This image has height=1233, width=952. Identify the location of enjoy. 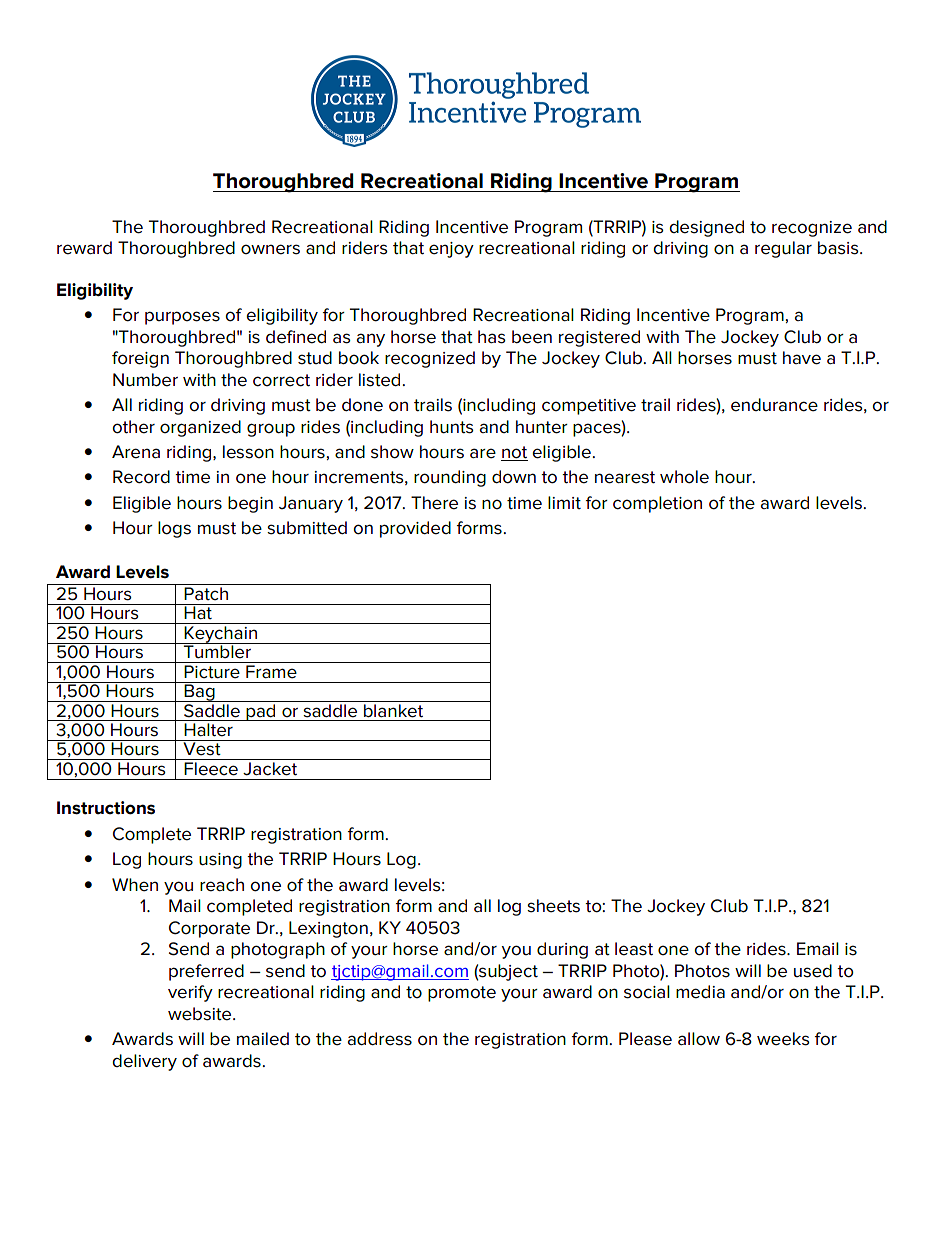
(451, 250).
